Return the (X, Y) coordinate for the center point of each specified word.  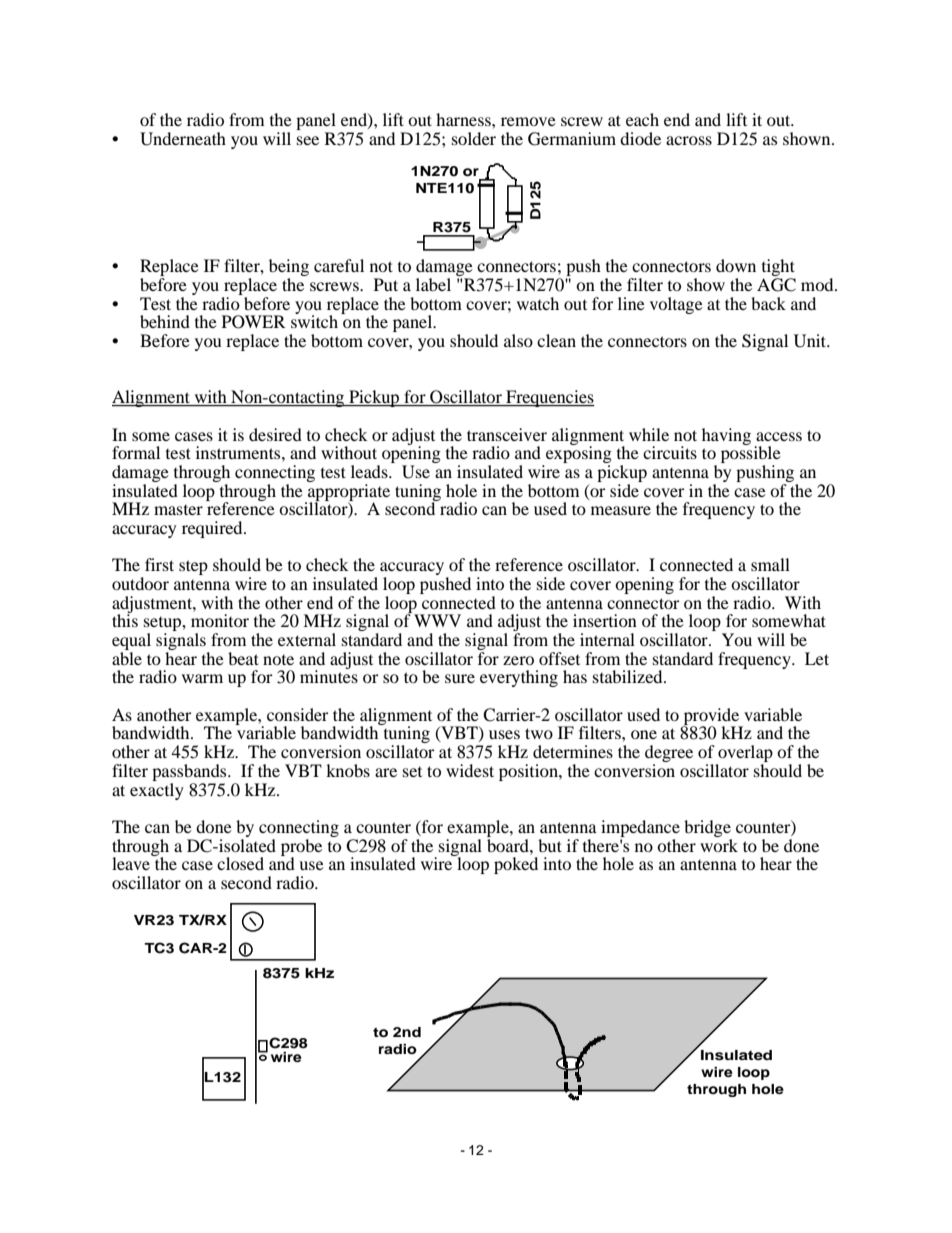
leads (370, 471)
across (689, 140)
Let (817, 658)
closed (240, 863)
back (768, 303)
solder (474, 138)
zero (518, 660)
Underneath (183, 139)
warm (202, 678)
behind (165, 321)
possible (751, 455)
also (518, 340)
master (178, 509)
